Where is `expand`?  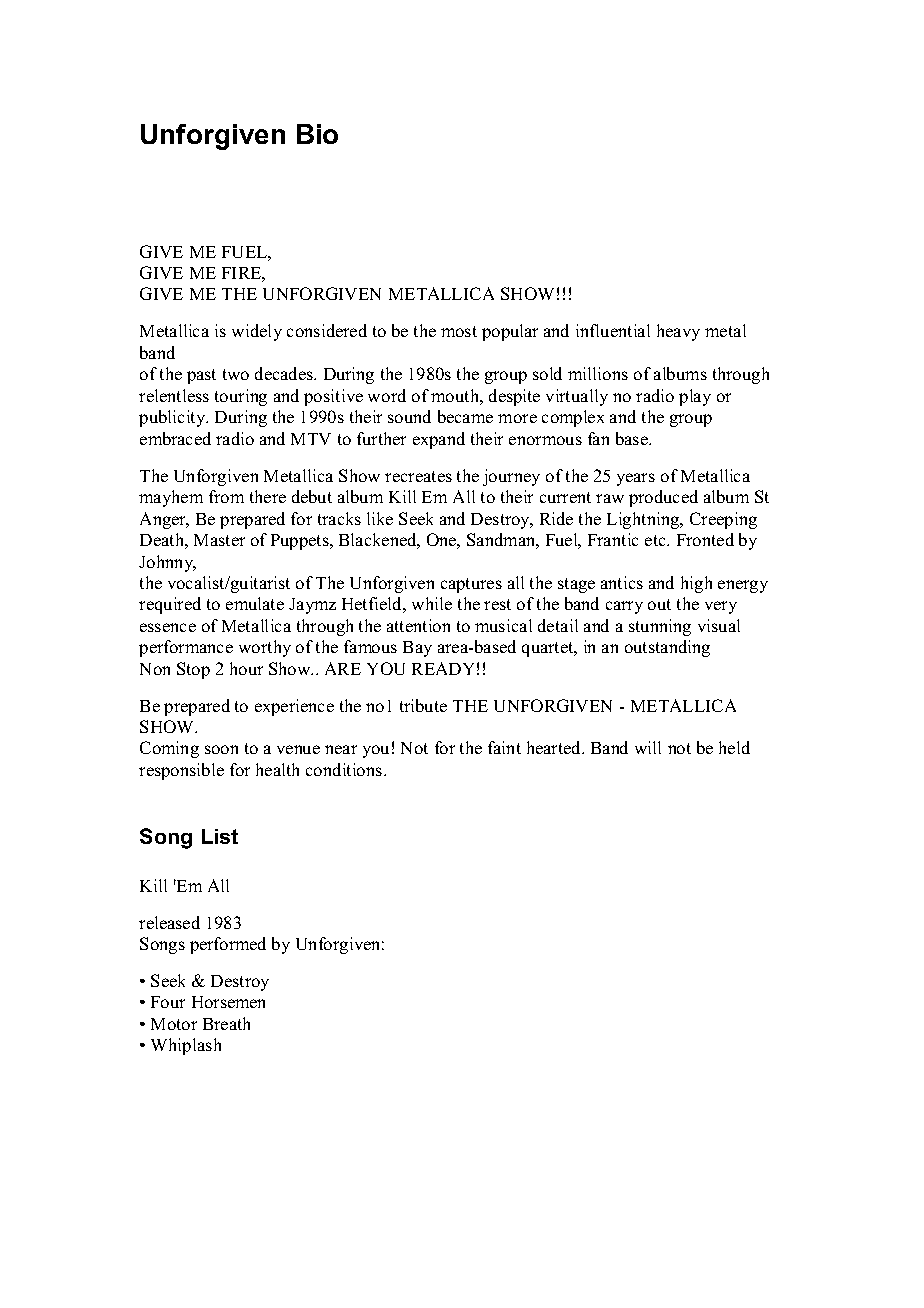 expand is located at coordinates (439, 440).
